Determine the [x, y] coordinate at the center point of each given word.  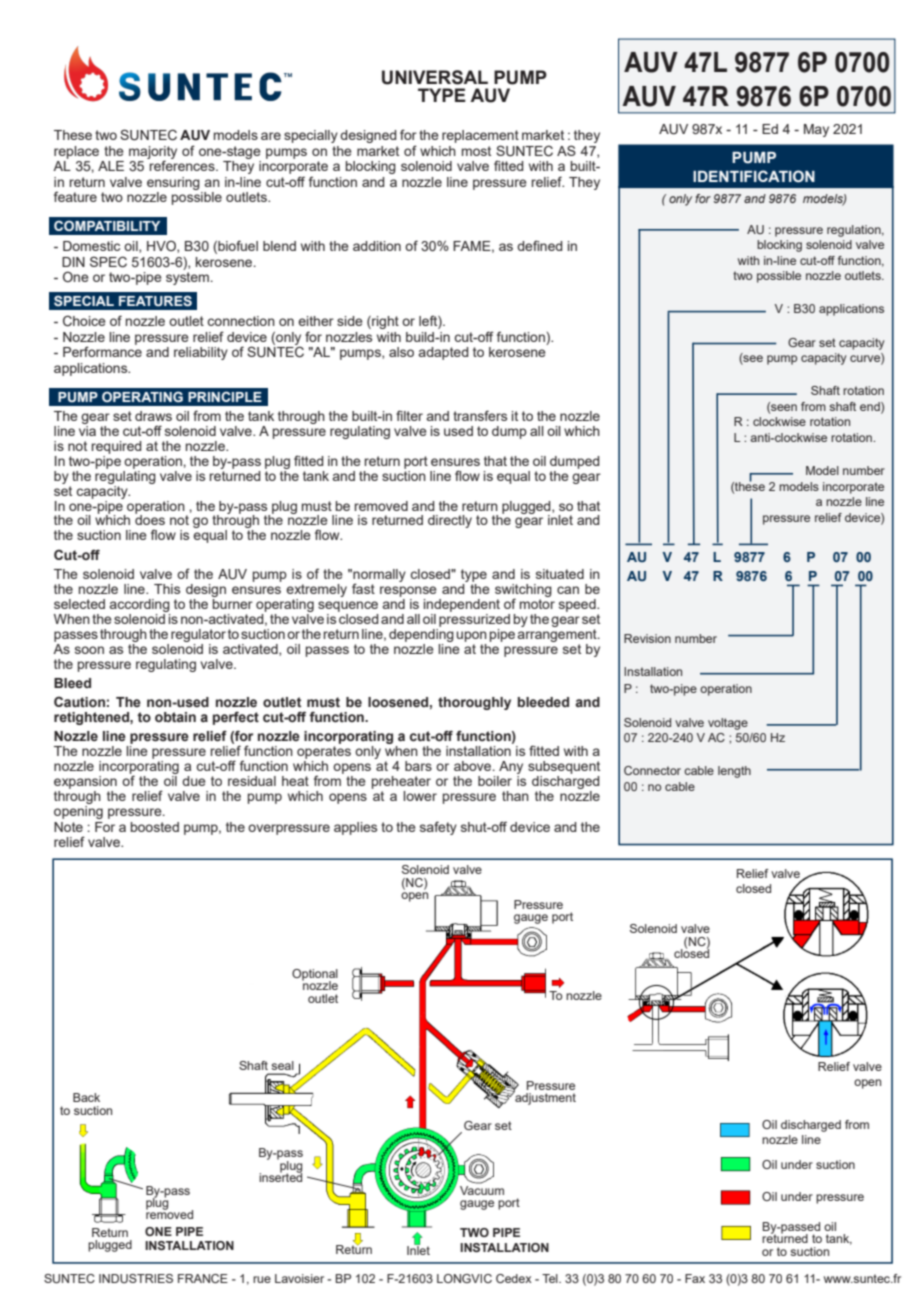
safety [438, 828]
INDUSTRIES [136, 1278]
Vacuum [482, 1189]
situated [560, 574]
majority [153, 153]
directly [450, 521]
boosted [155, 827]
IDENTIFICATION [754, 176]
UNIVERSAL [435, 77]
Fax [695, 1278]
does [150, 519]
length [734, 772]
